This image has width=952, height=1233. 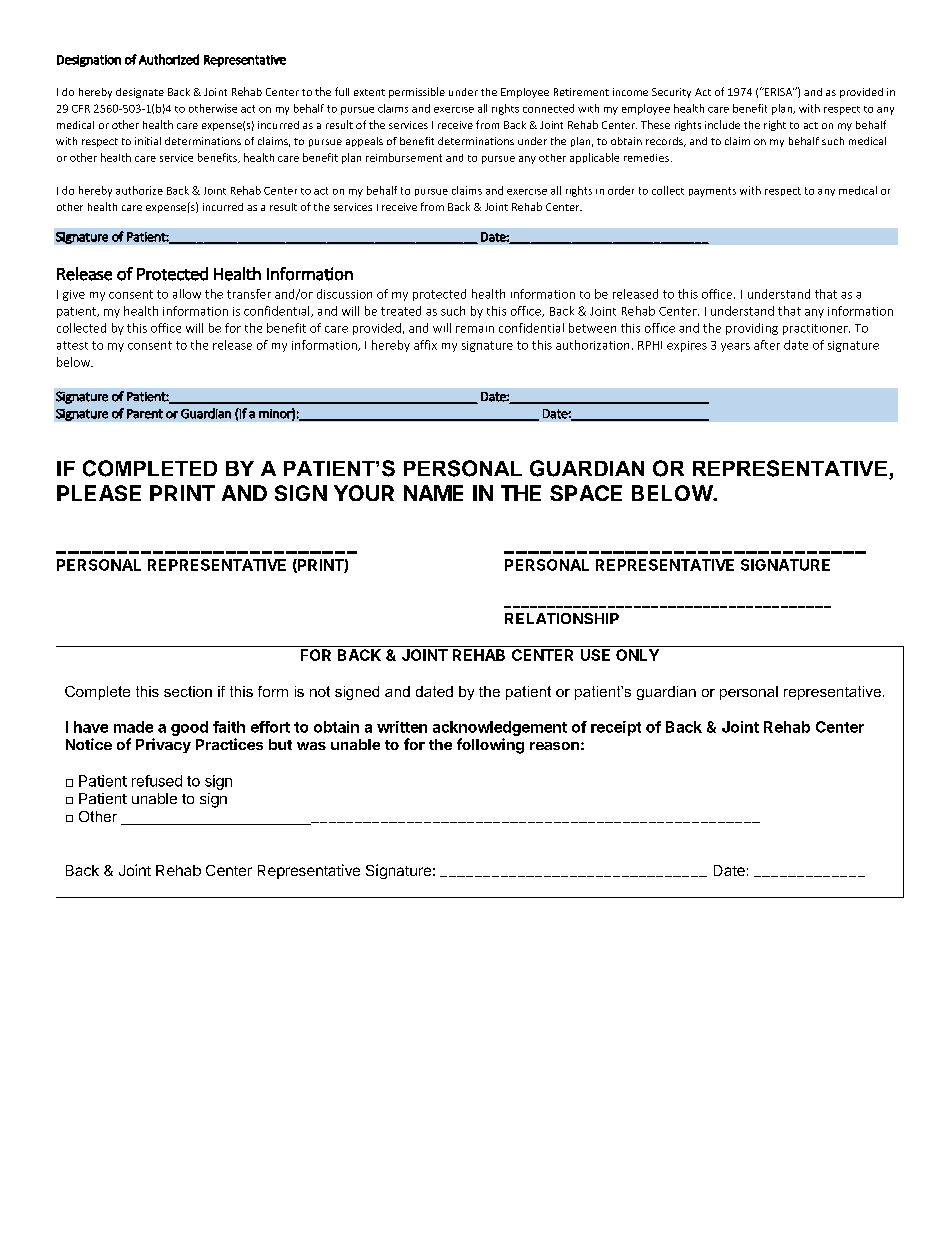 What do you see at coordinates (145, 414) in the image?
I see `Parent` at bounding box center [145, 414].
